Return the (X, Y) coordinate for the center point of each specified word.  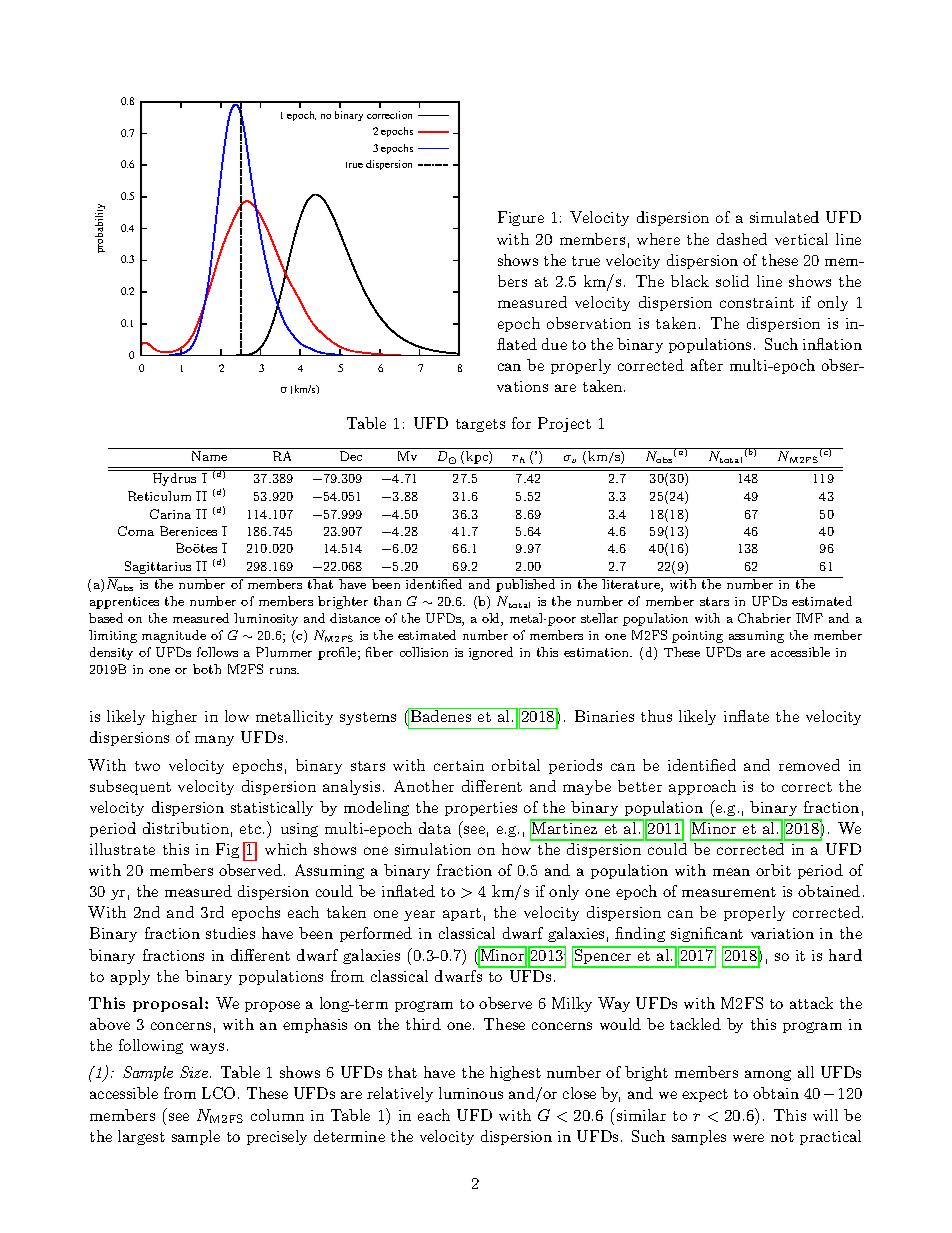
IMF (809, 618)
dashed (742, 239)
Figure (521, 218)
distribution (186, 828)
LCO (218, 1093)
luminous (471, 1093)
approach (702, 787)
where (658, 239)
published (526, 584)
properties (481, 809)
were (748, 1138)
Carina (170, 514)
